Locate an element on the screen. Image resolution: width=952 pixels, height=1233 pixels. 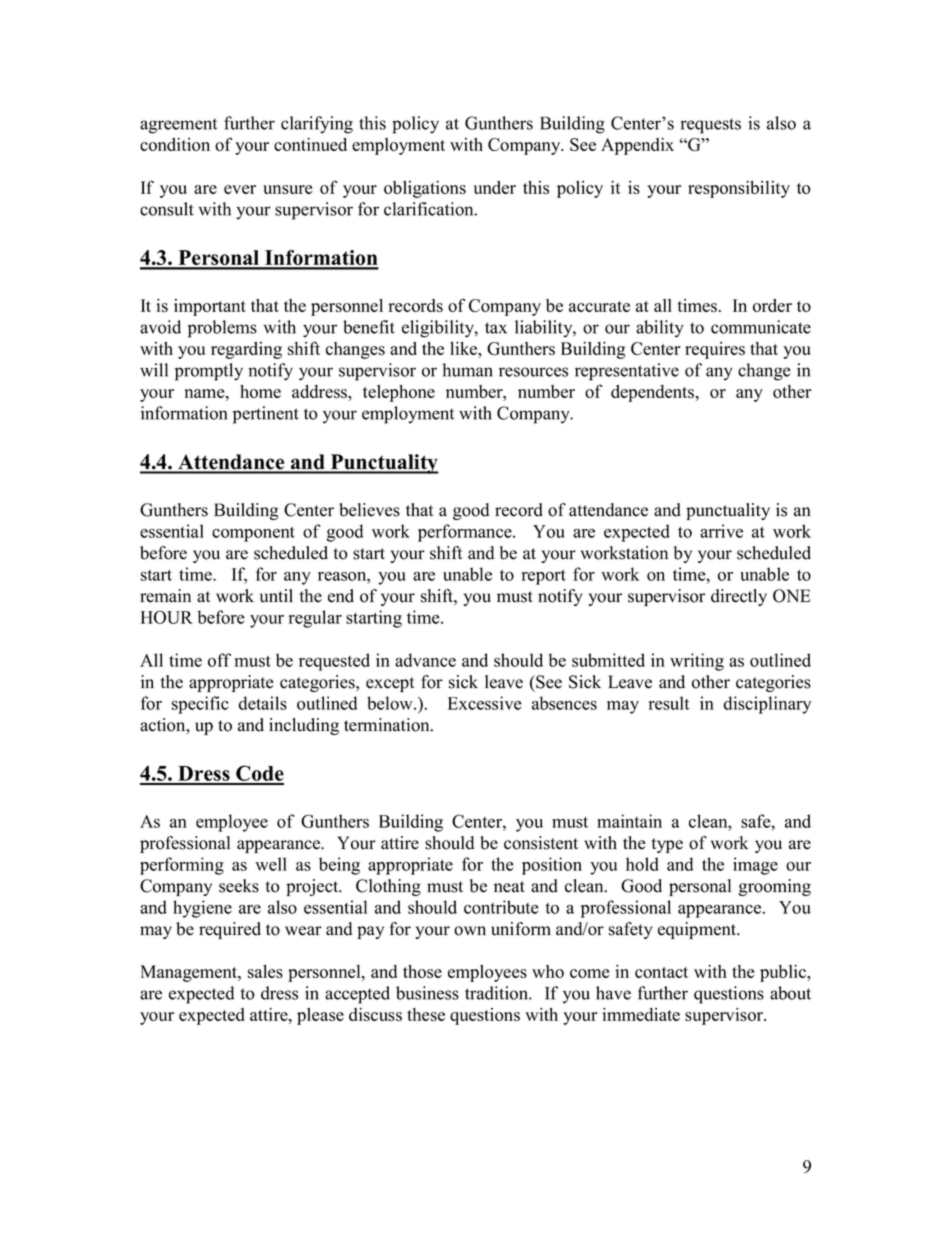
ever is located at coordinates (240, 189).
